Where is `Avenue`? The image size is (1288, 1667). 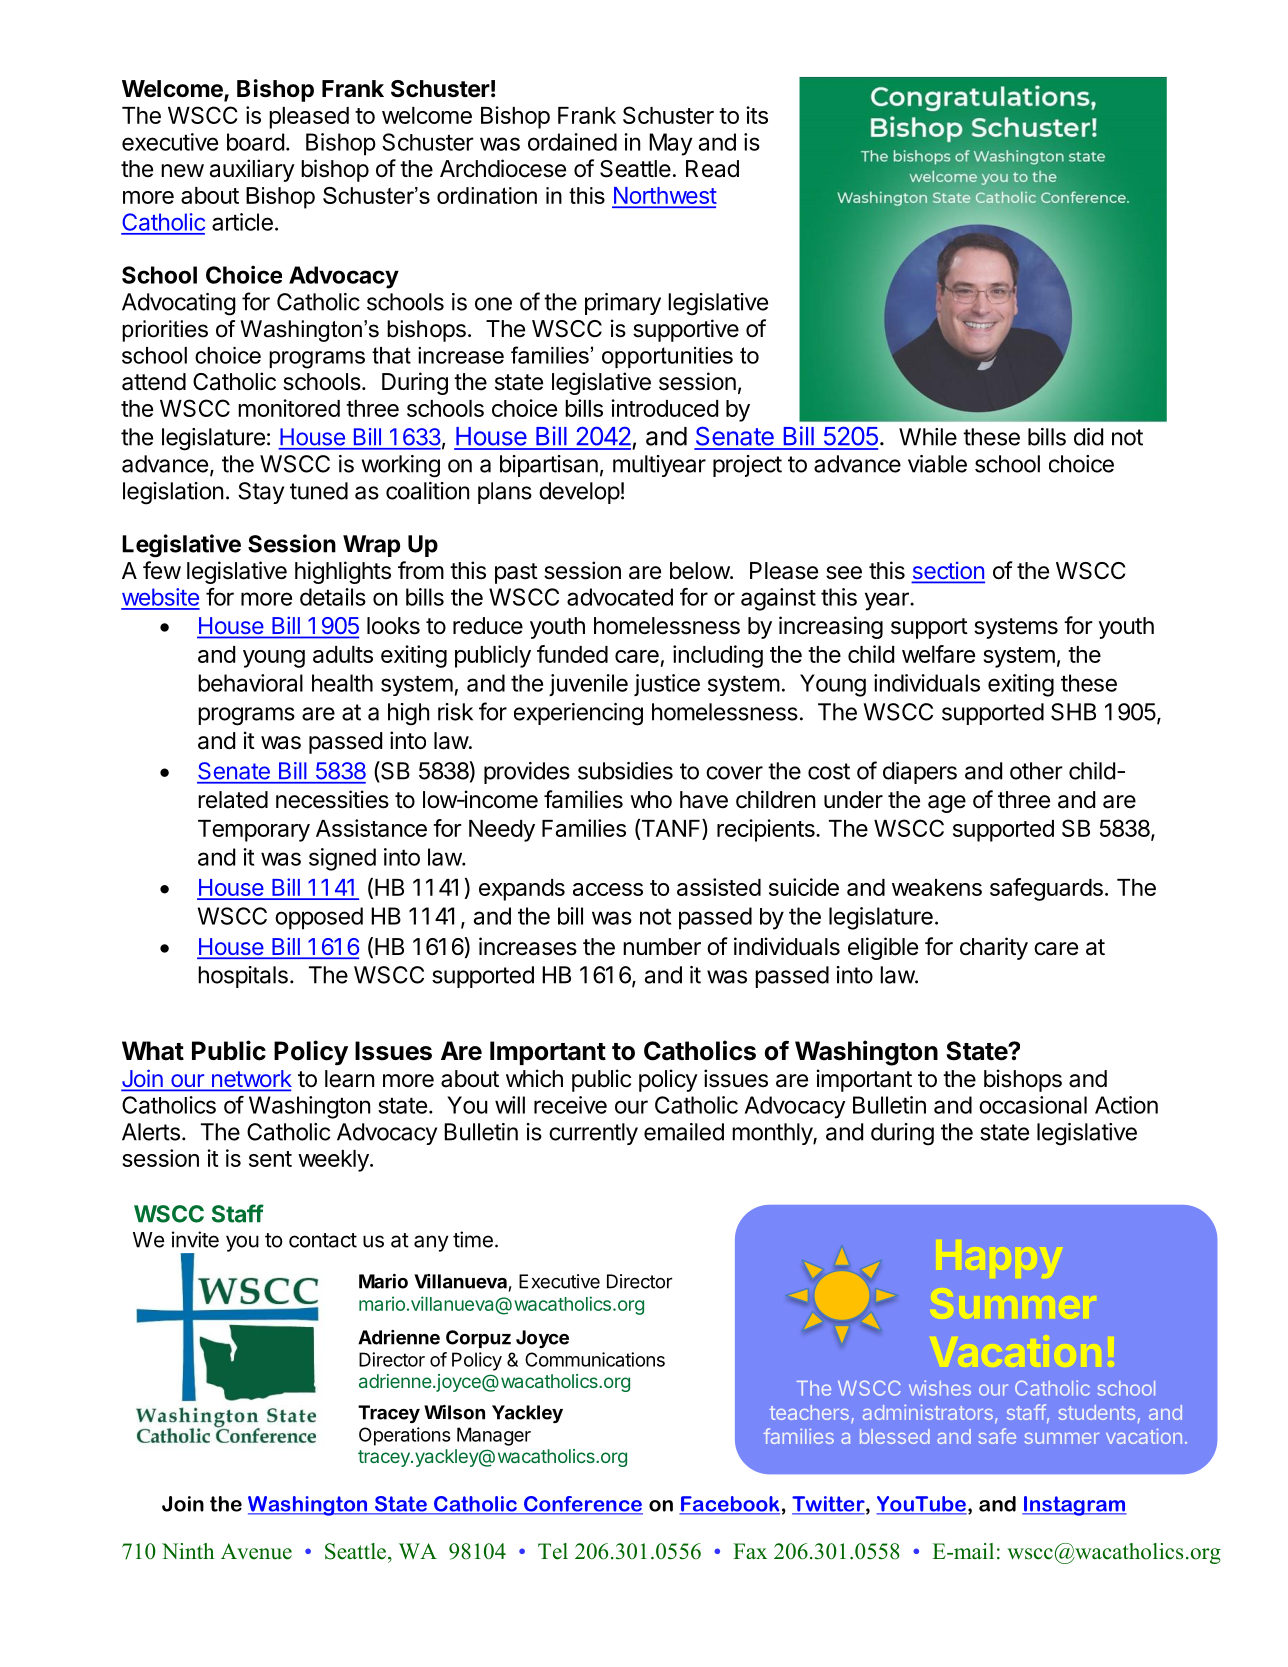
Avenue is located at coordinates (256, 1551).
